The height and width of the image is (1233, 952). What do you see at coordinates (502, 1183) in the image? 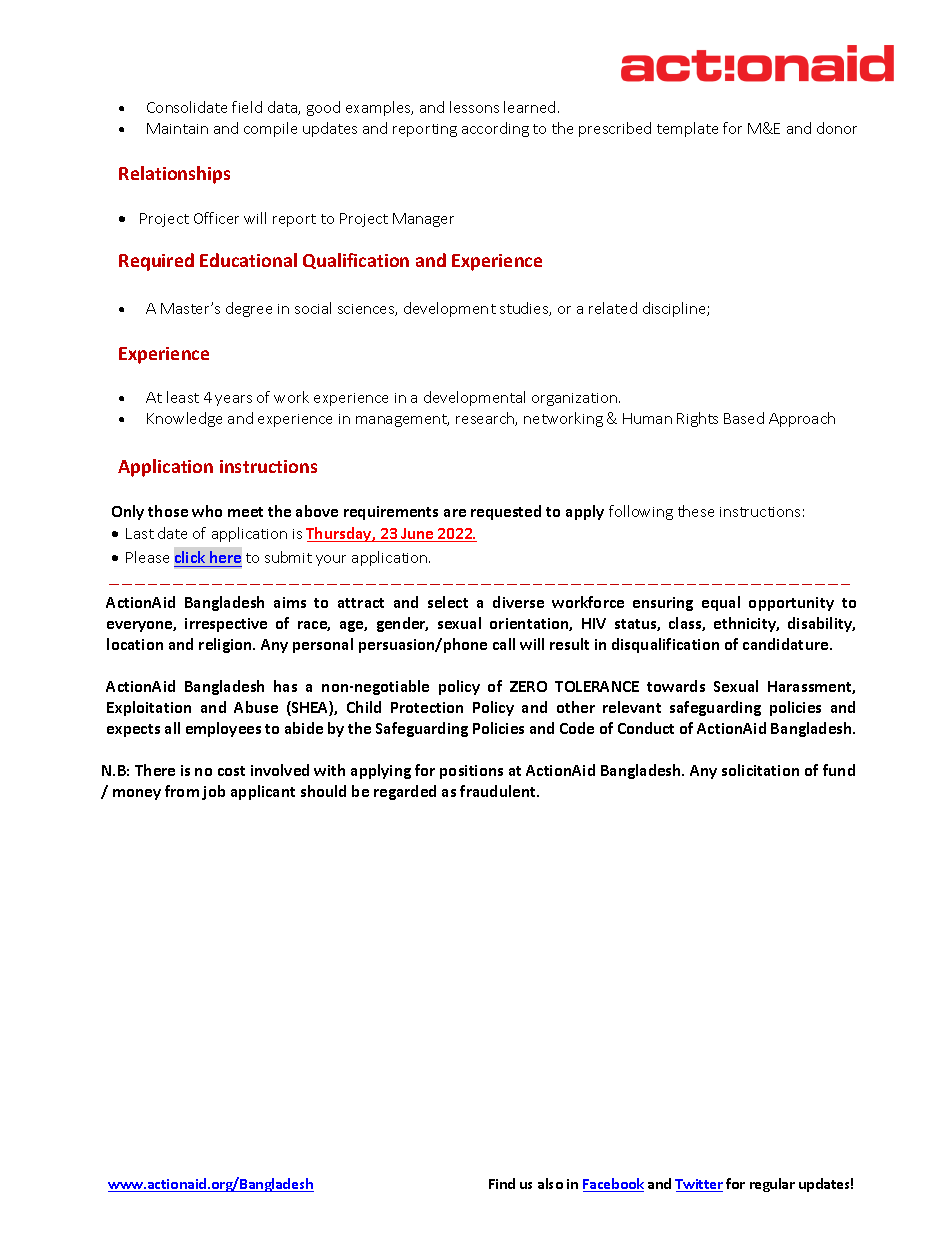
I see `Find` at bounding box center [502, 1183].
